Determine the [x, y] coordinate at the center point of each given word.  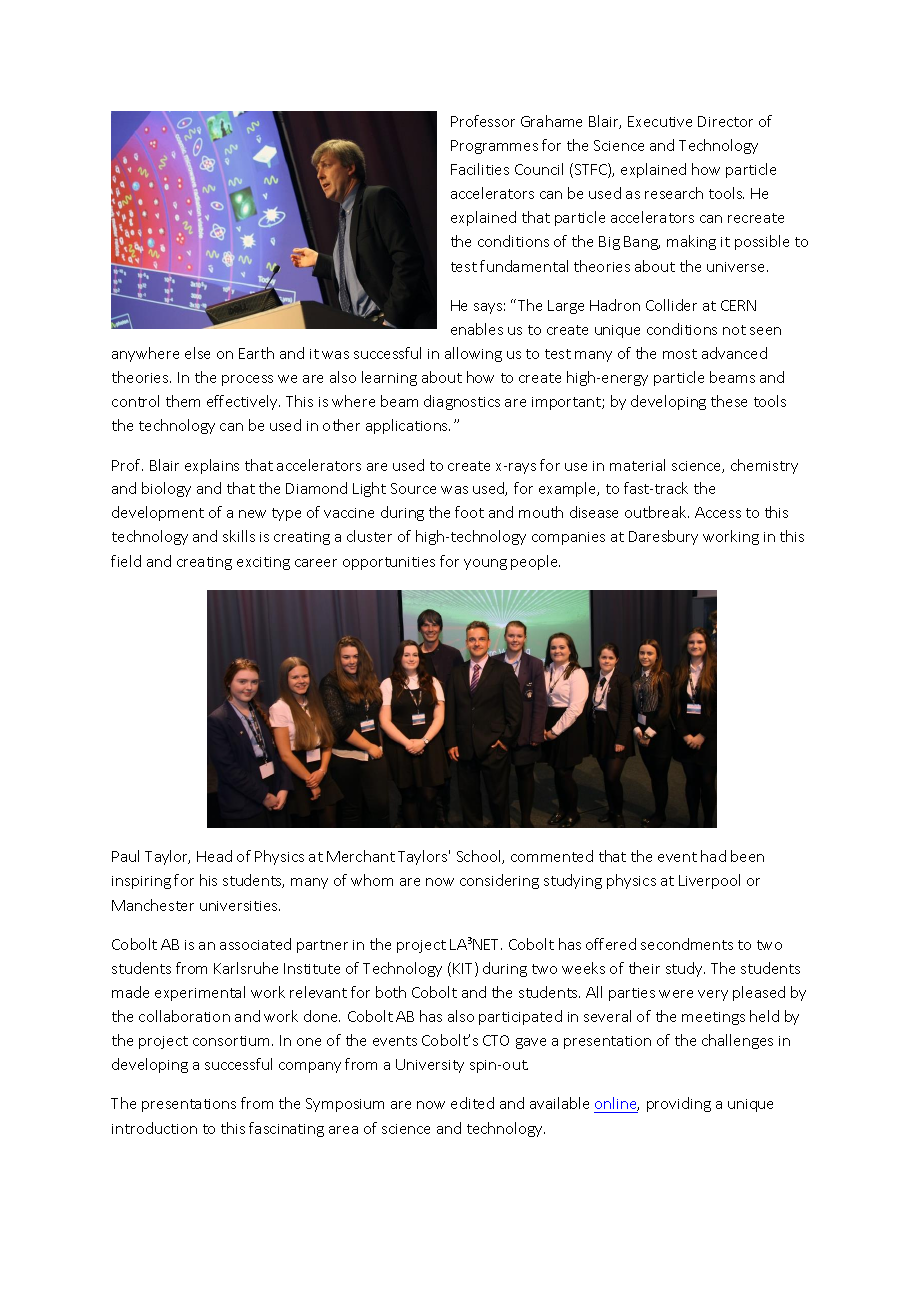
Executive [660, 121]
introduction [154, 1128]
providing [679, 1104]
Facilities [480, 169]
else [197, 353]
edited [472, 1103]
